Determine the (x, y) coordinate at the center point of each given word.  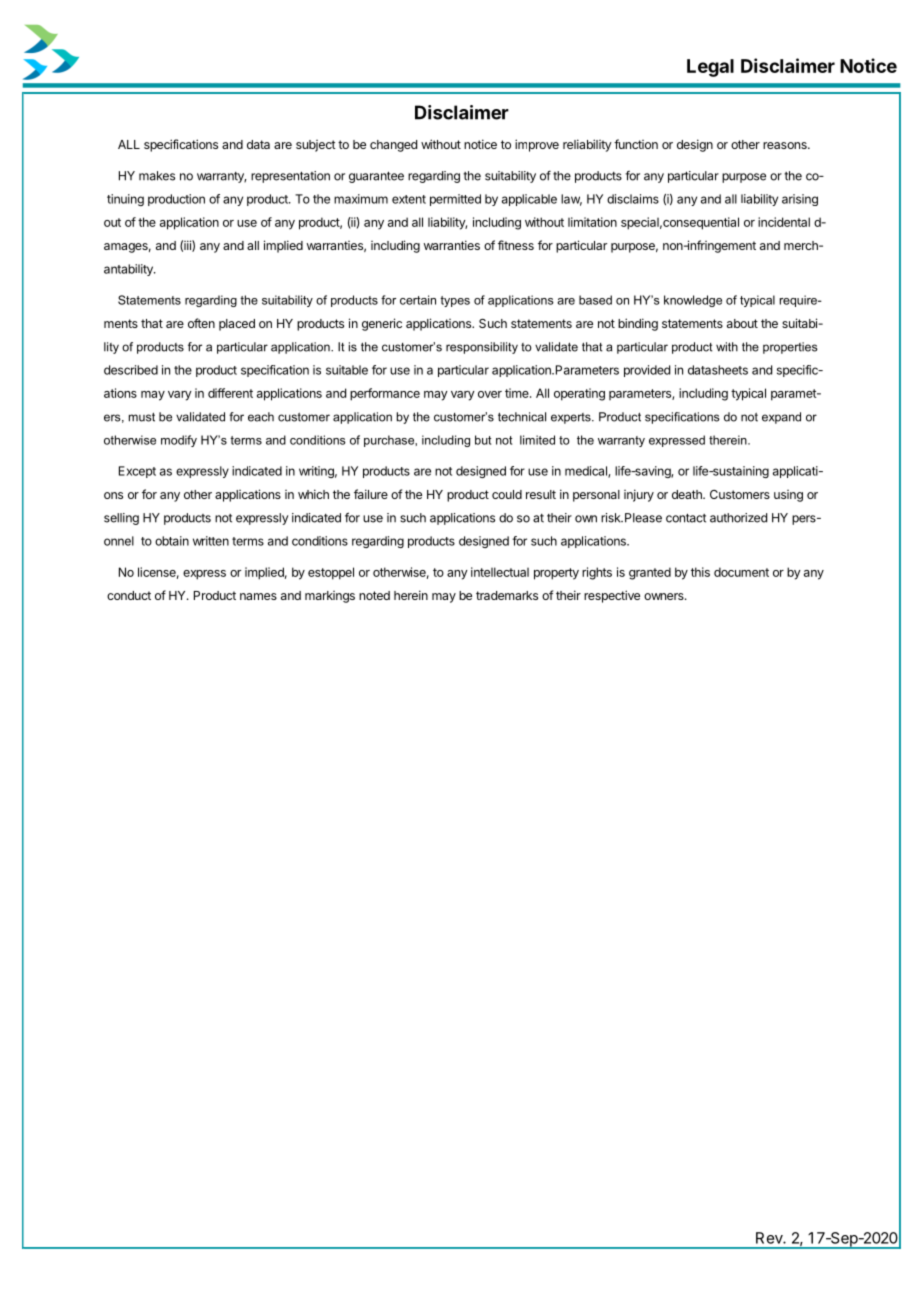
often (201, 323)
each (261, 417)
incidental (784, 222)
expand (781, 418)
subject (316, 146)
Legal (710, 68)
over (490, 394)
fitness (516, 245)
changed (393, 146)
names (258, 596)
